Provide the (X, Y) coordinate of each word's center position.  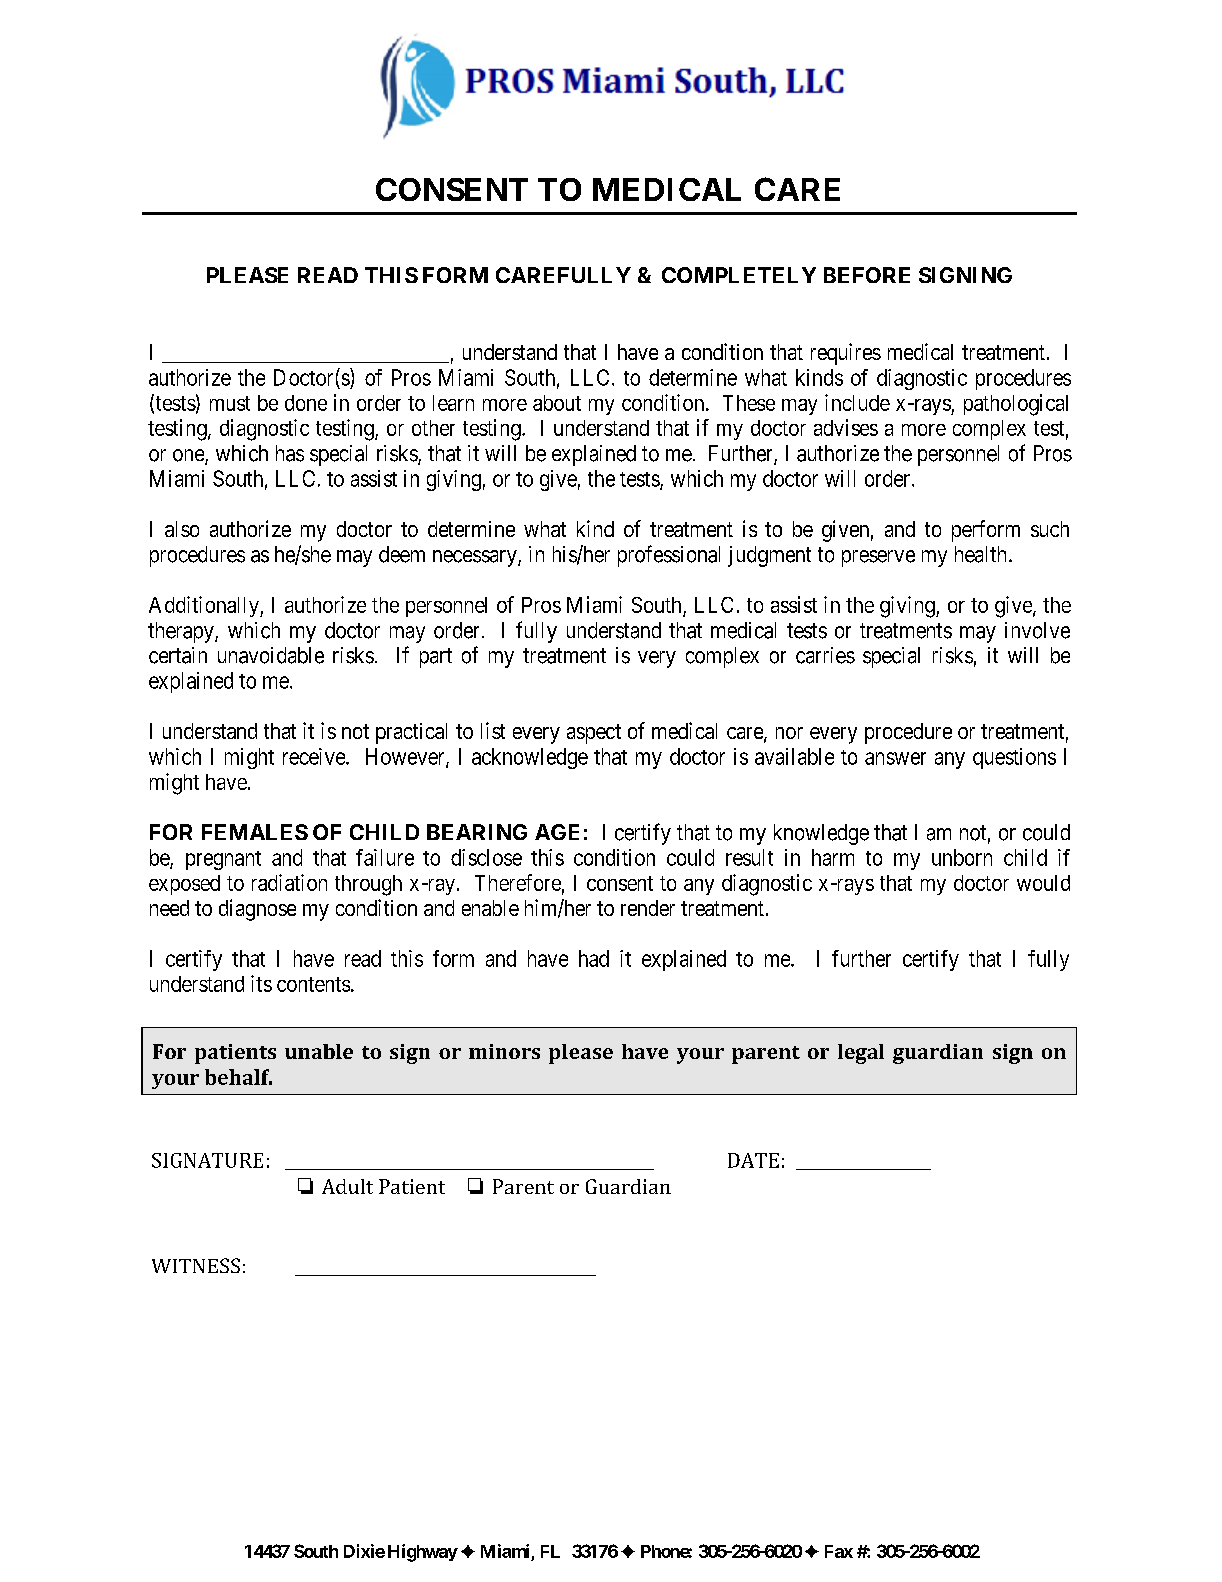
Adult (347, 1186)
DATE (753, 1160)
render (648, 908)
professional (669, 556)
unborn (962, 857)
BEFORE (867, 275)
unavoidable (271, 655)
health (982, 554)
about (557, 403)
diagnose (257, 910)
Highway (423, 1553)
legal (861, 1054)
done (306, 403)
